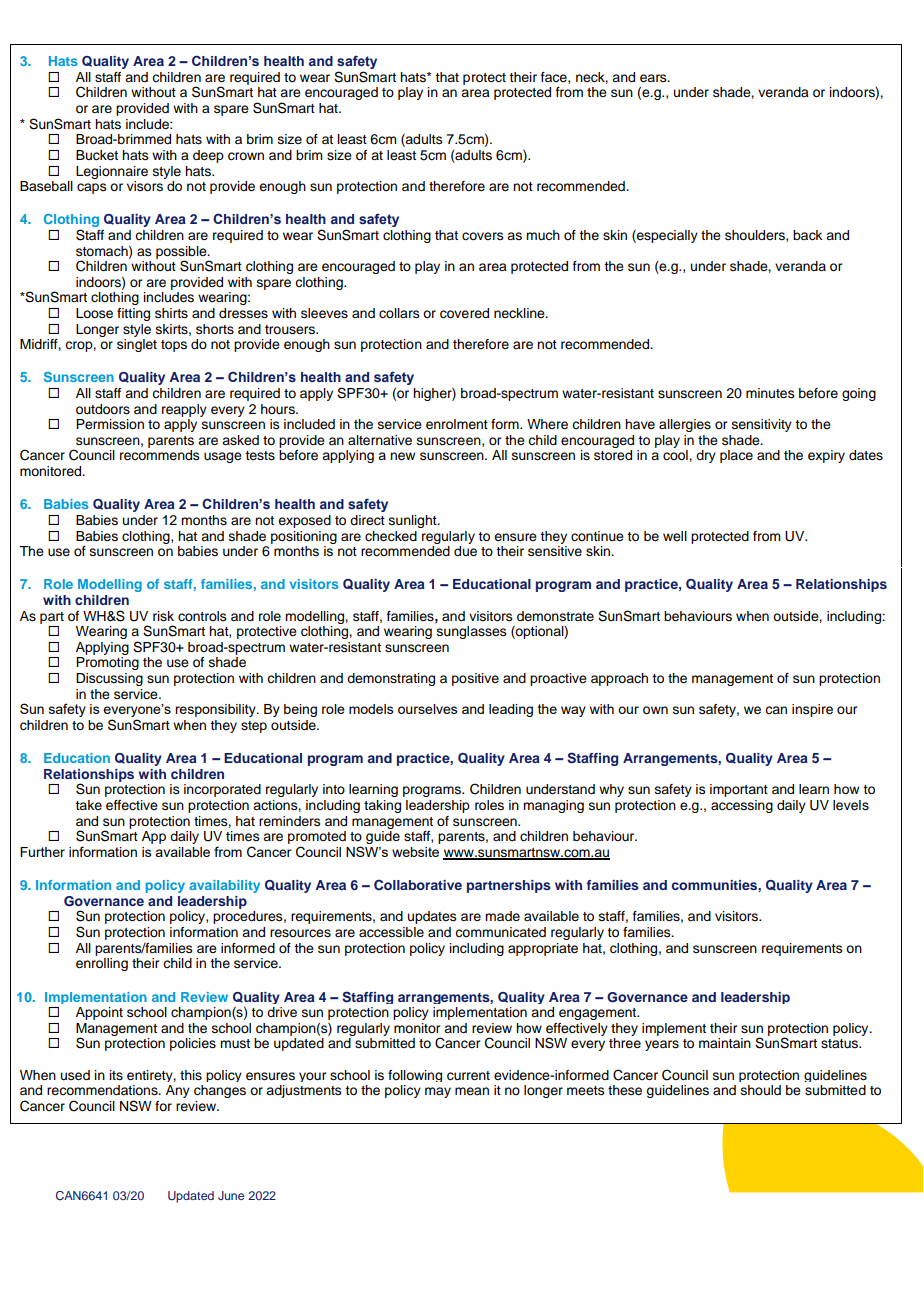 The height and width of the image is (1308, 924). I want to click on June, so click(231, 1195).
